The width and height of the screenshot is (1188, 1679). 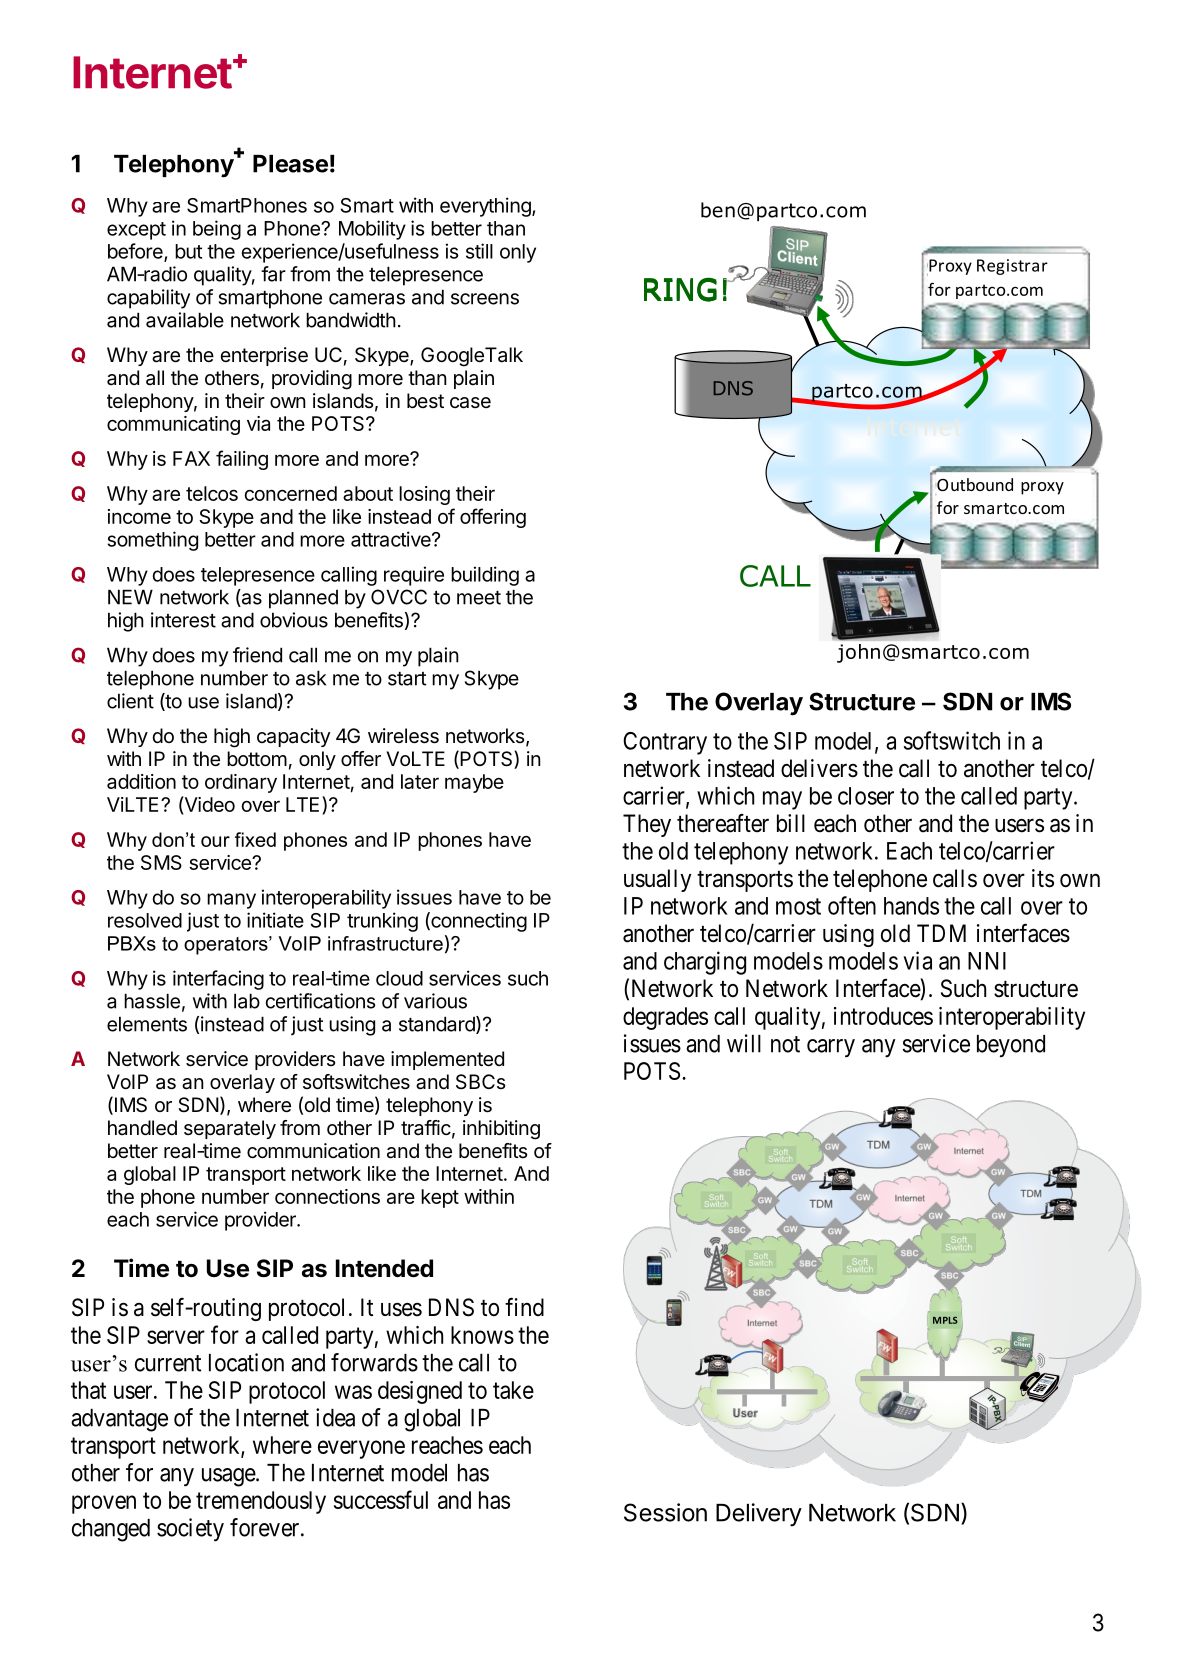 What do you see at coordinates (217, 230) in the screenshot?
I see `being` at bounding box center [217, 230].
